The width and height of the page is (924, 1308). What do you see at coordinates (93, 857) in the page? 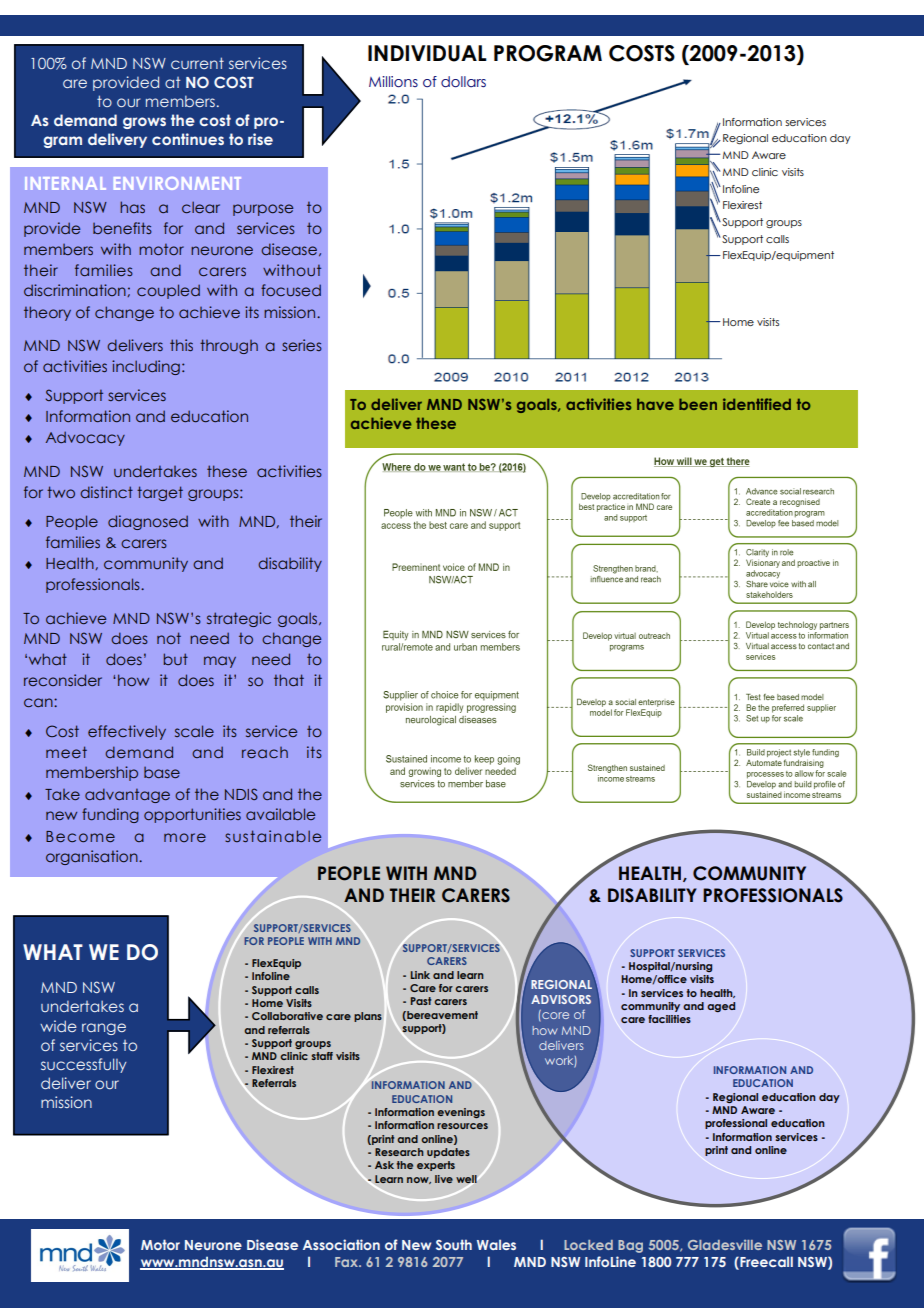
I see `organisation` at bounding box center [93, 857].
